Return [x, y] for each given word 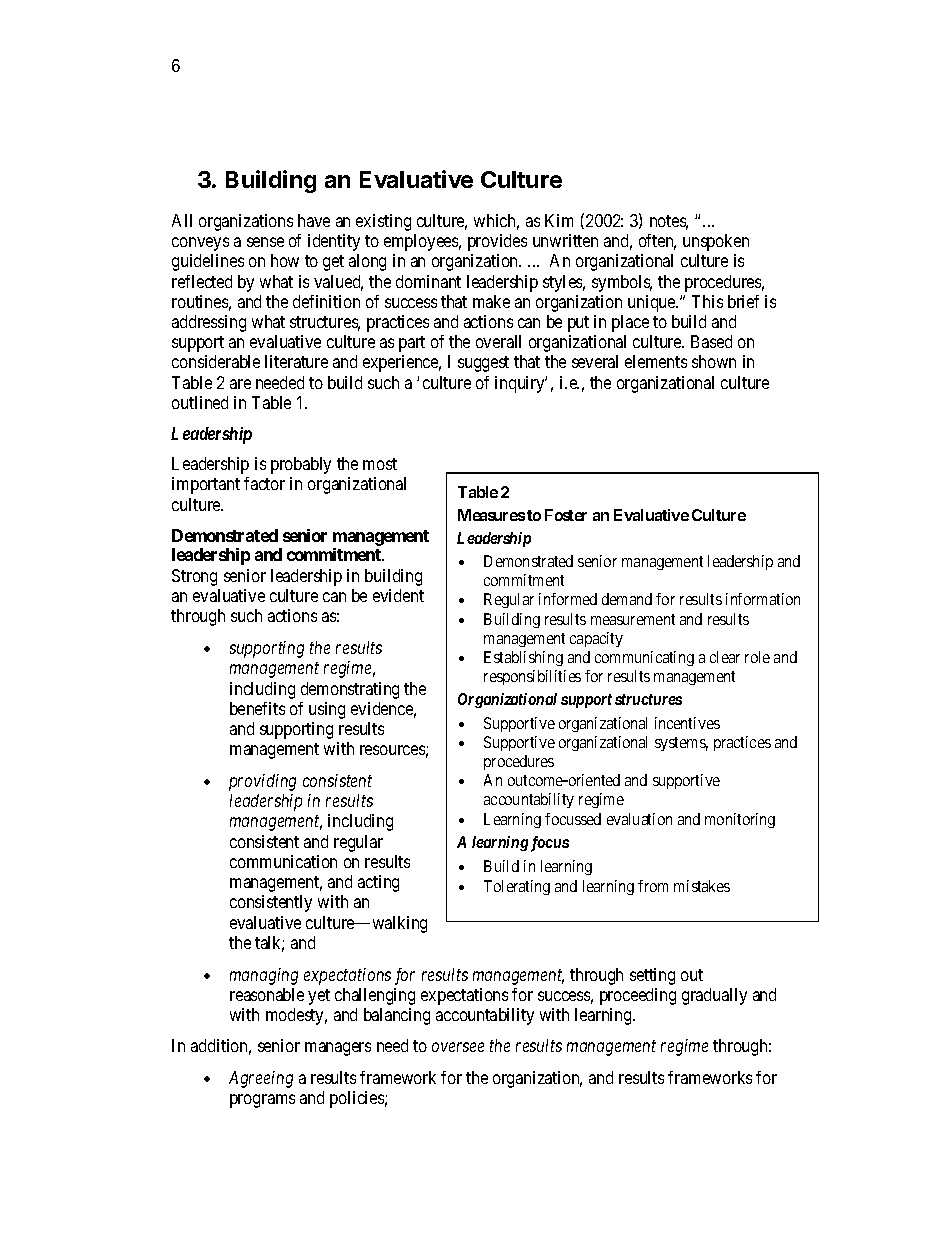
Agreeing [261, 1079]
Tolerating [517, 887]
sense [265, 242]
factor [264, 483]
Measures [491, 515]
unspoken [716, 242]
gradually [714, 996]
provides [497, 242]
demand [627, 599]
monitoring [740, 820]
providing [262, 782]
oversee [458, 1047]
